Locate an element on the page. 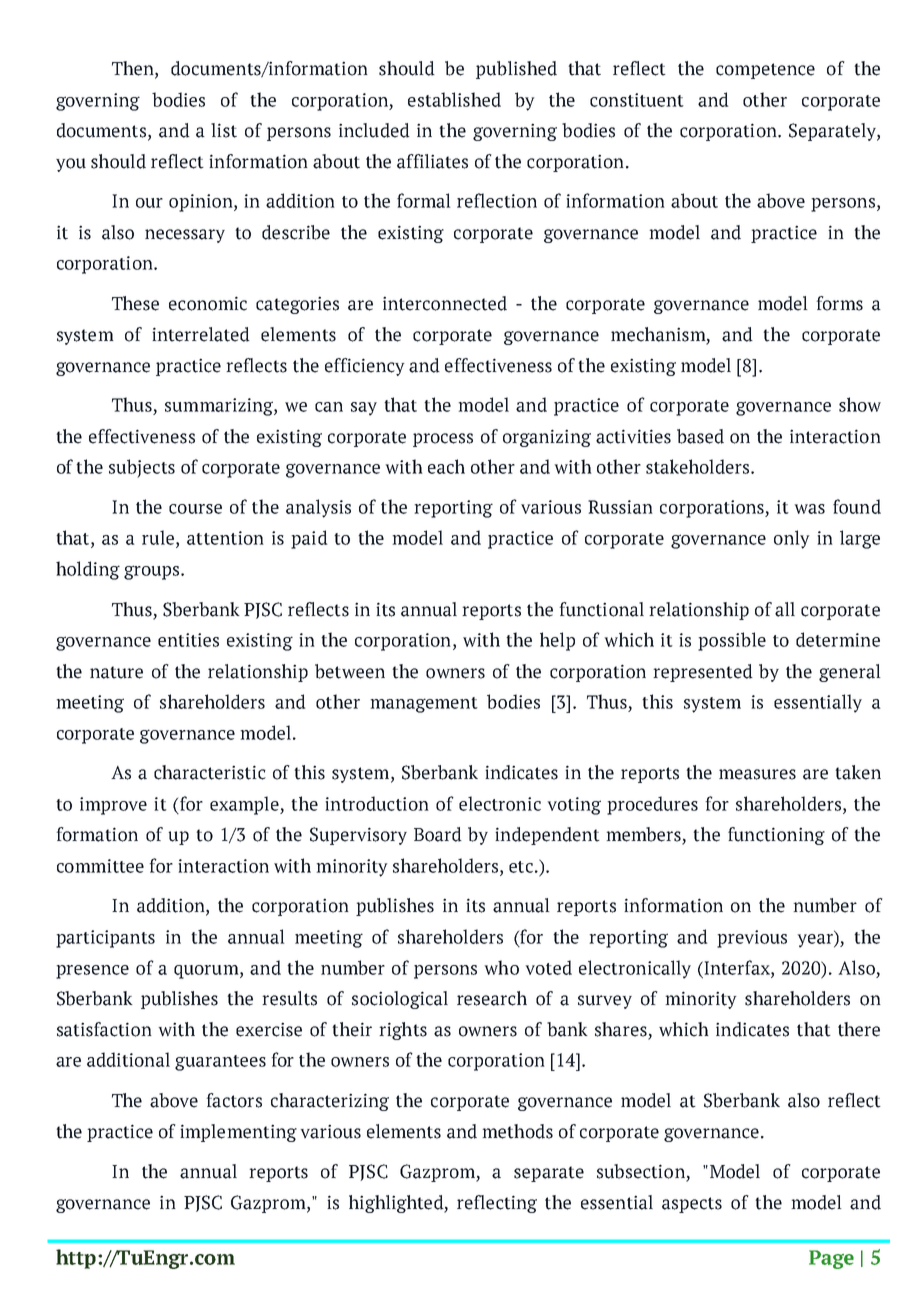  competence is located at coordinates (765, 71).
